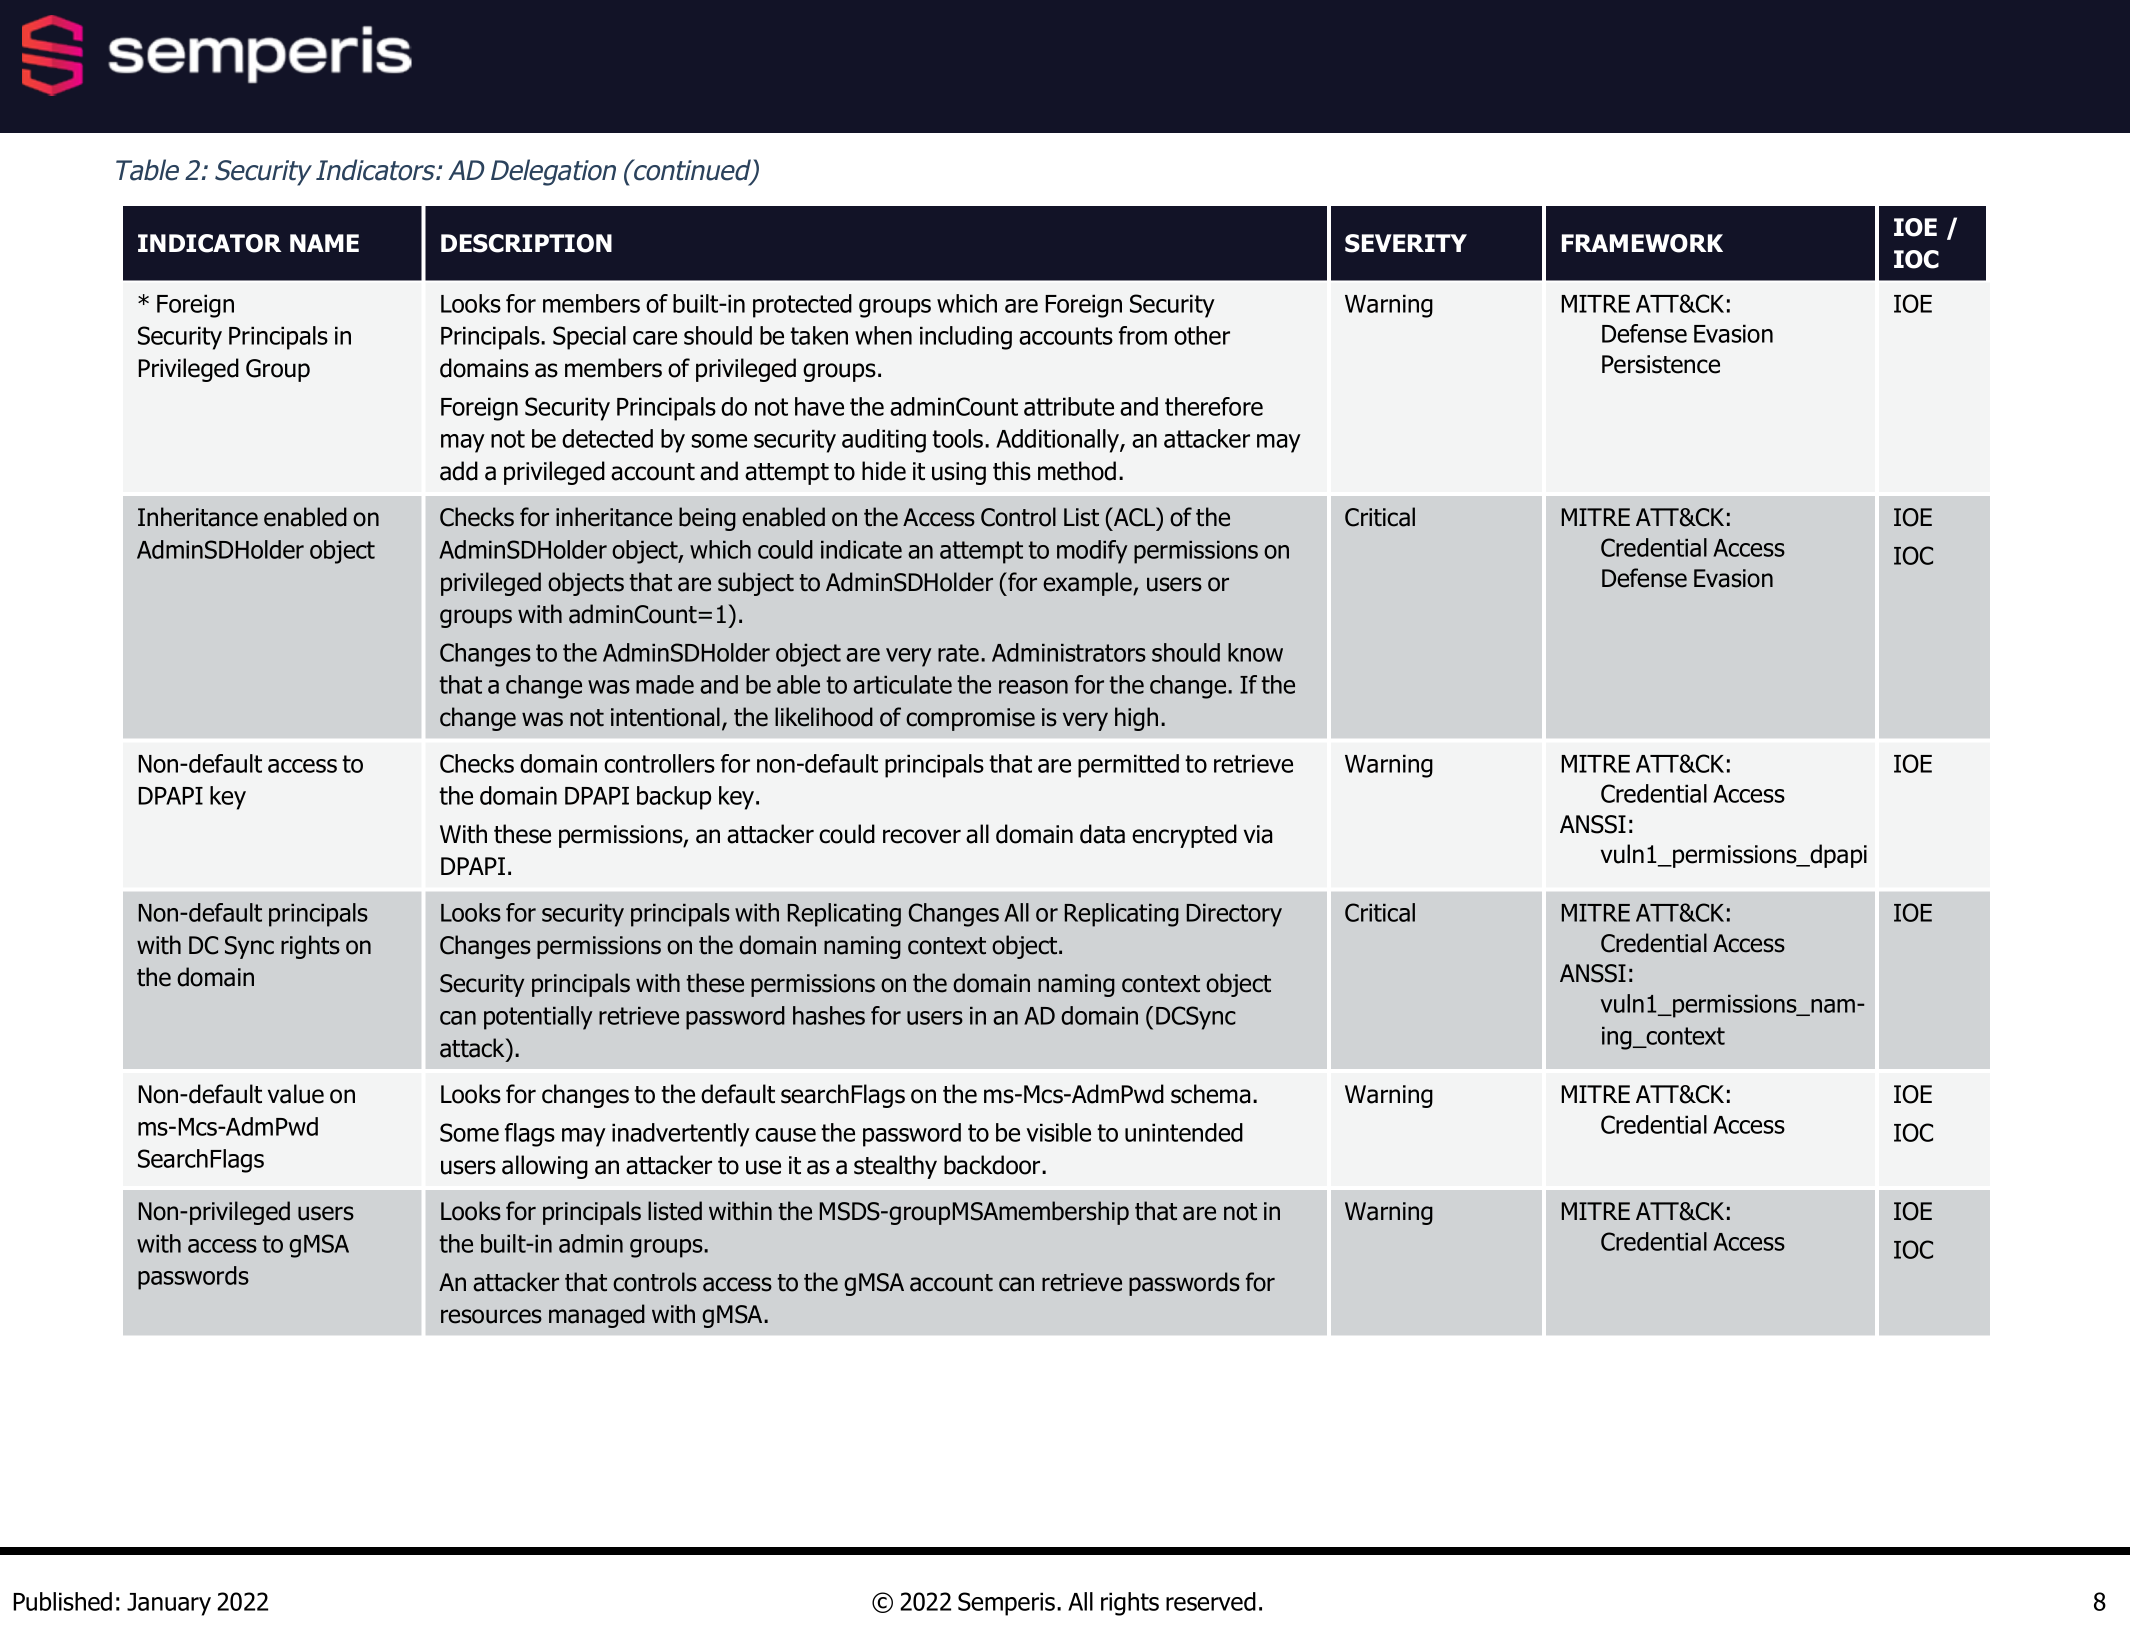 The height and width of the image is (1646, 2130). I want to click on protected, so click(802, 306).
